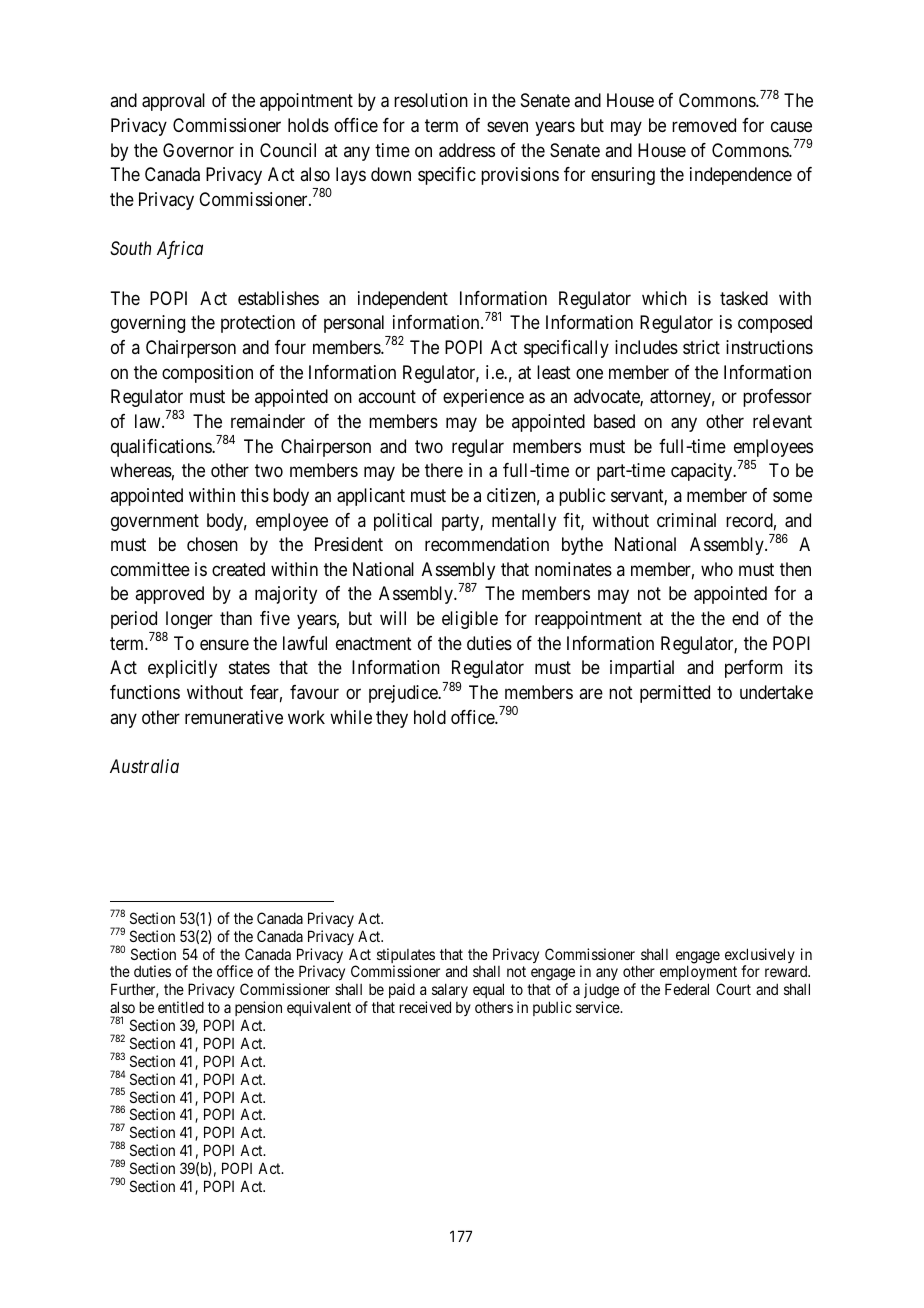  I want to click on Governor, so click(198, 150).
